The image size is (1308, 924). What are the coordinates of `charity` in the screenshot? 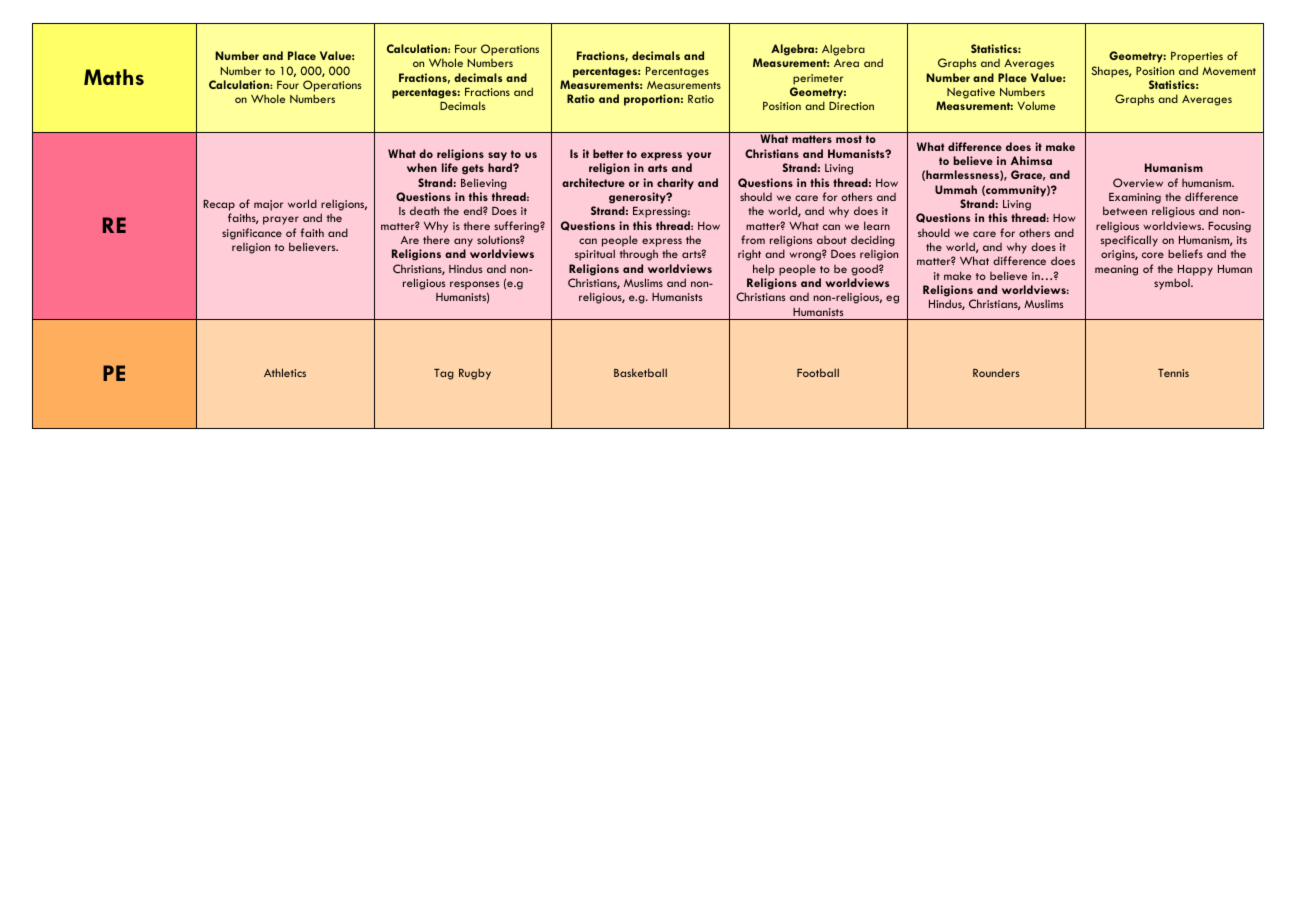 It's located at (675, 184).
